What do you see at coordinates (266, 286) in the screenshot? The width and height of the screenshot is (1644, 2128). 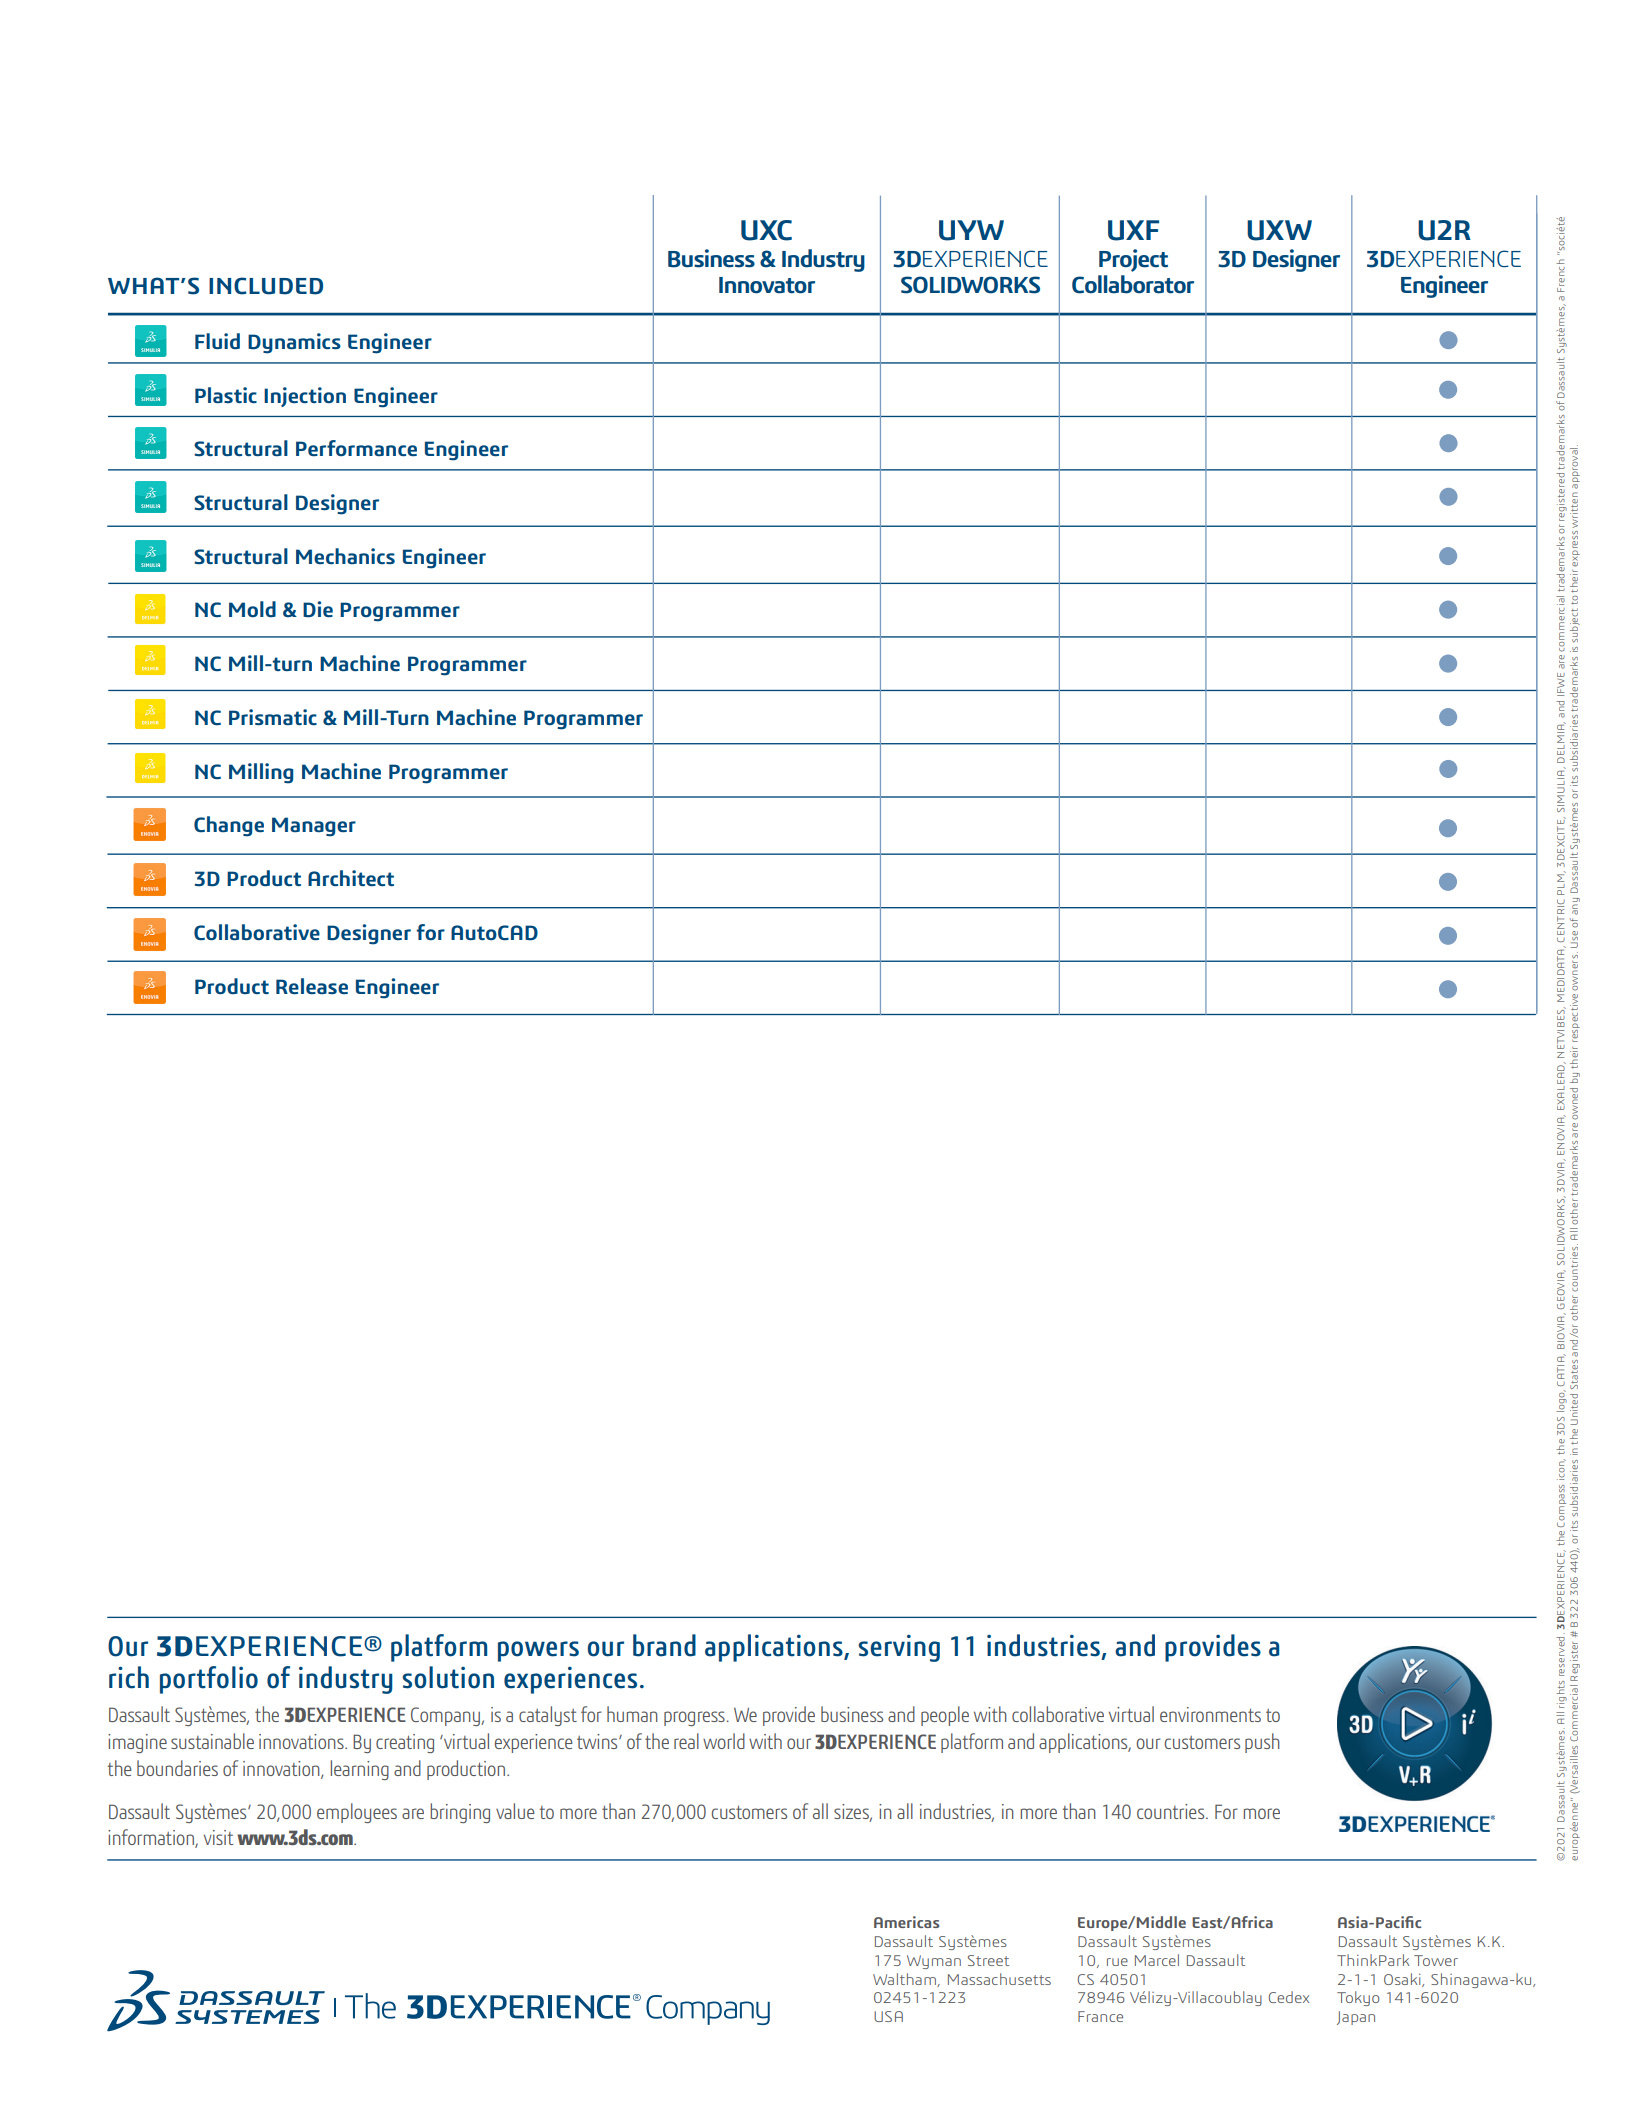 I see `INCLUDED` at bounding box center [266, 286].
